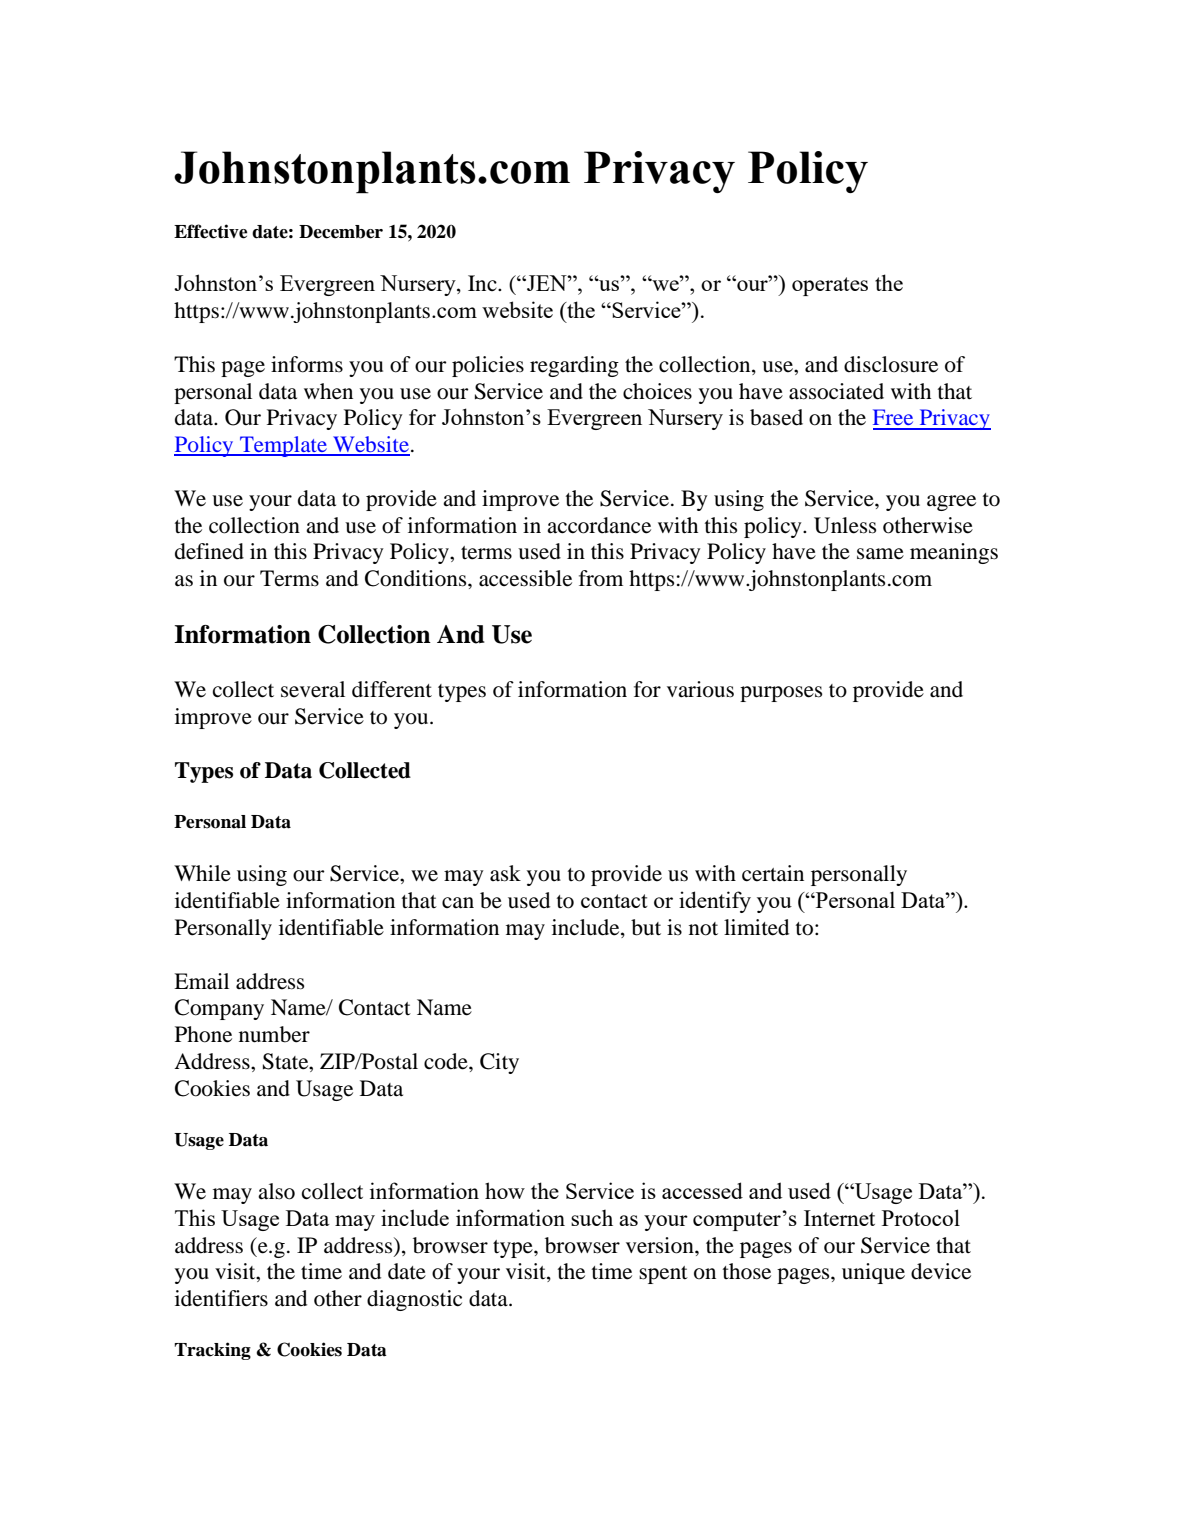 This document has height=1535, width=1186. What do you see at coordinates (830, 286) in the document?
I see `operates` at bounding box center [830, 286].
